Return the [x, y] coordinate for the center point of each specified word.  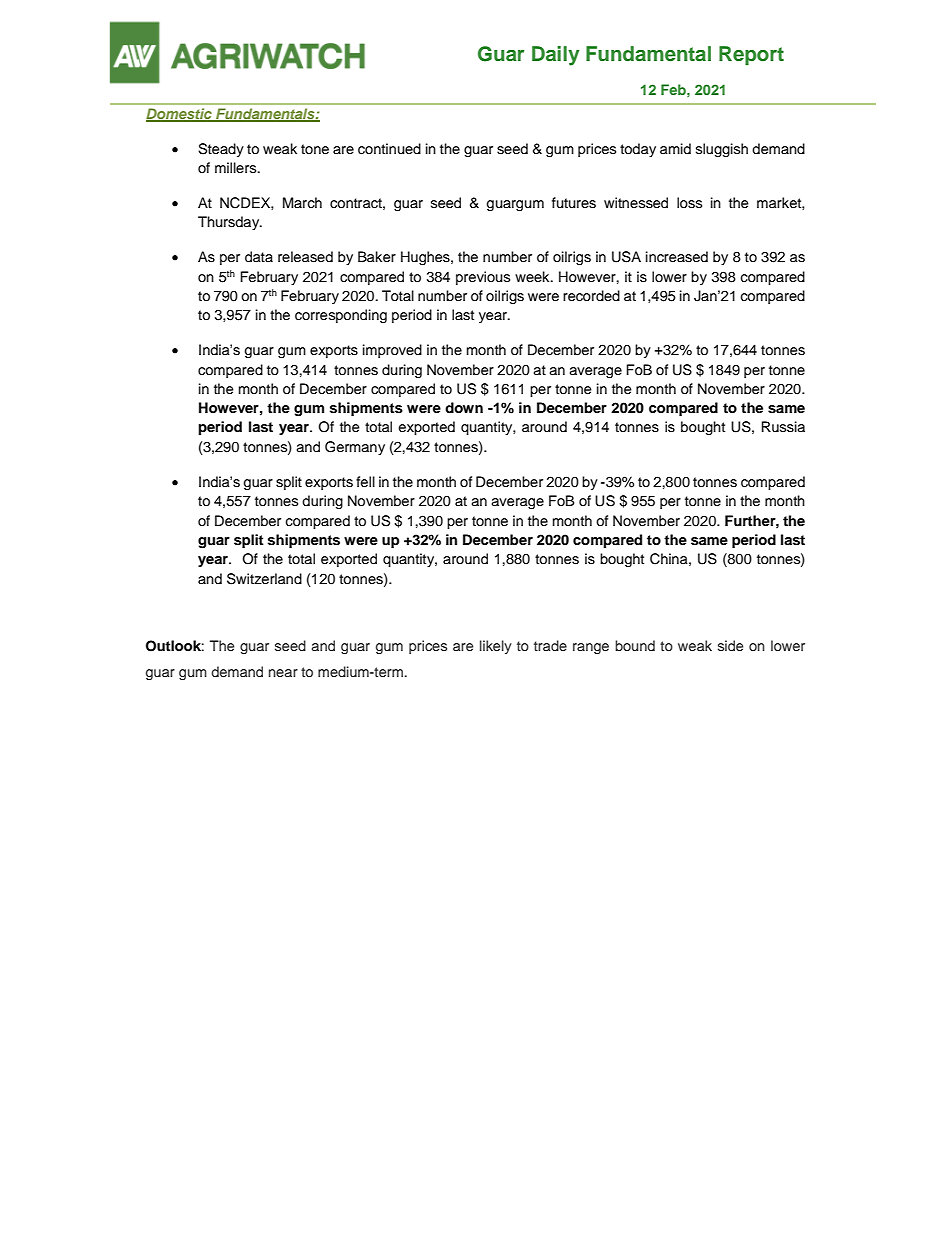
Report [751, 56]
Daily [556, 56]
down [464, 408]
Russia [783, 427]
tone [315, 149]
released [305, 257]
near [283, 673]
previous [483, 278]
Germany [355, 448]
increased [677, 257]
